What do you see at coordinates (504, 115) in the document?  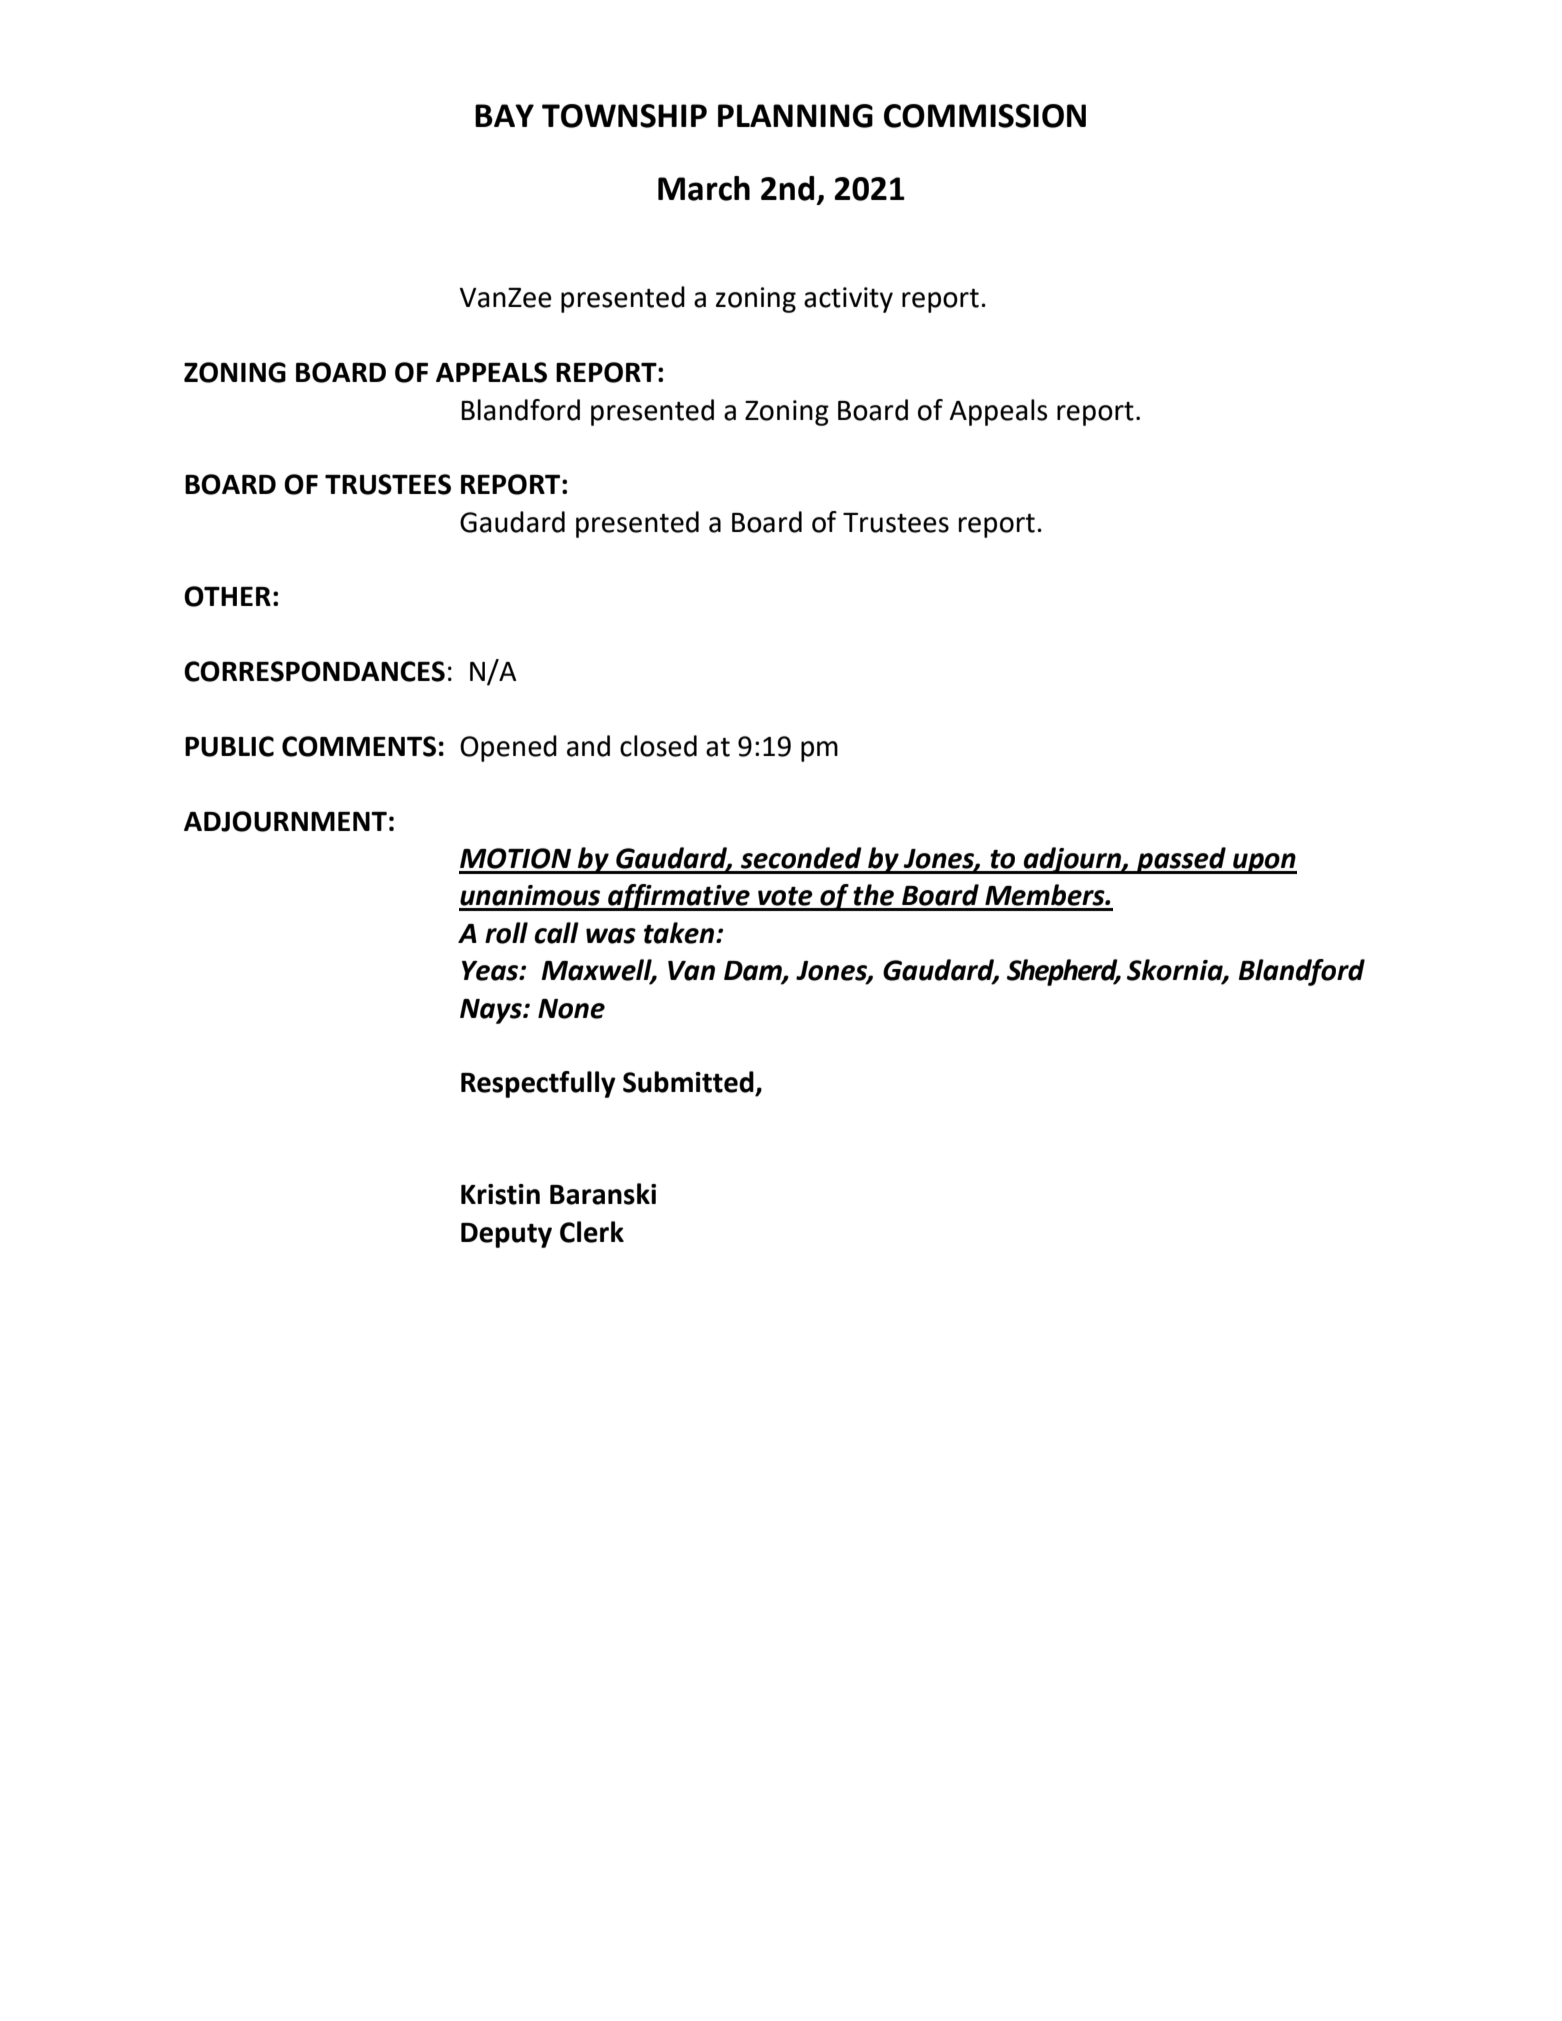 I see `BAY` at bounding box center [504, 115].
